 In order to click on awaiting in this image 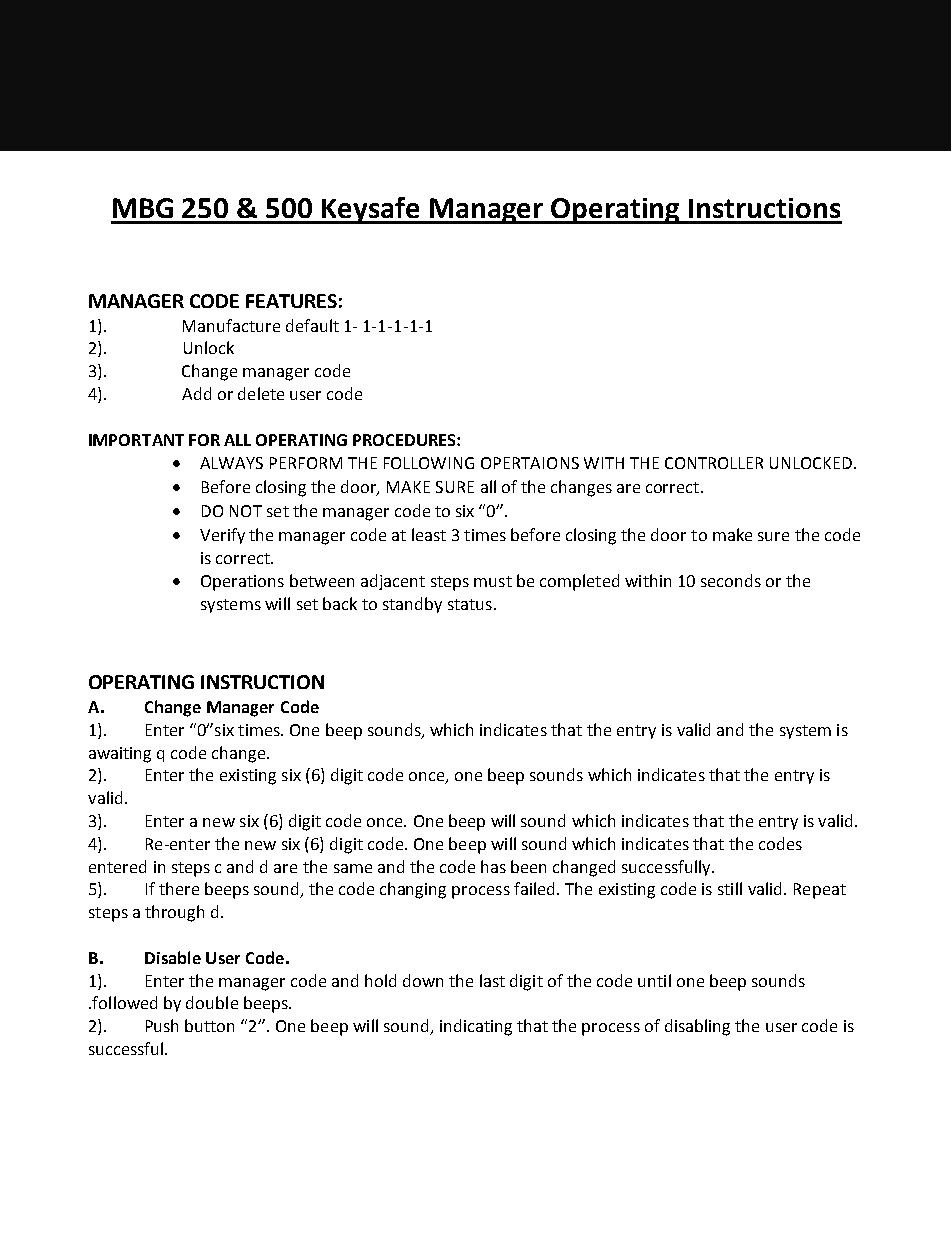, I will do `click(120, 755)`.
